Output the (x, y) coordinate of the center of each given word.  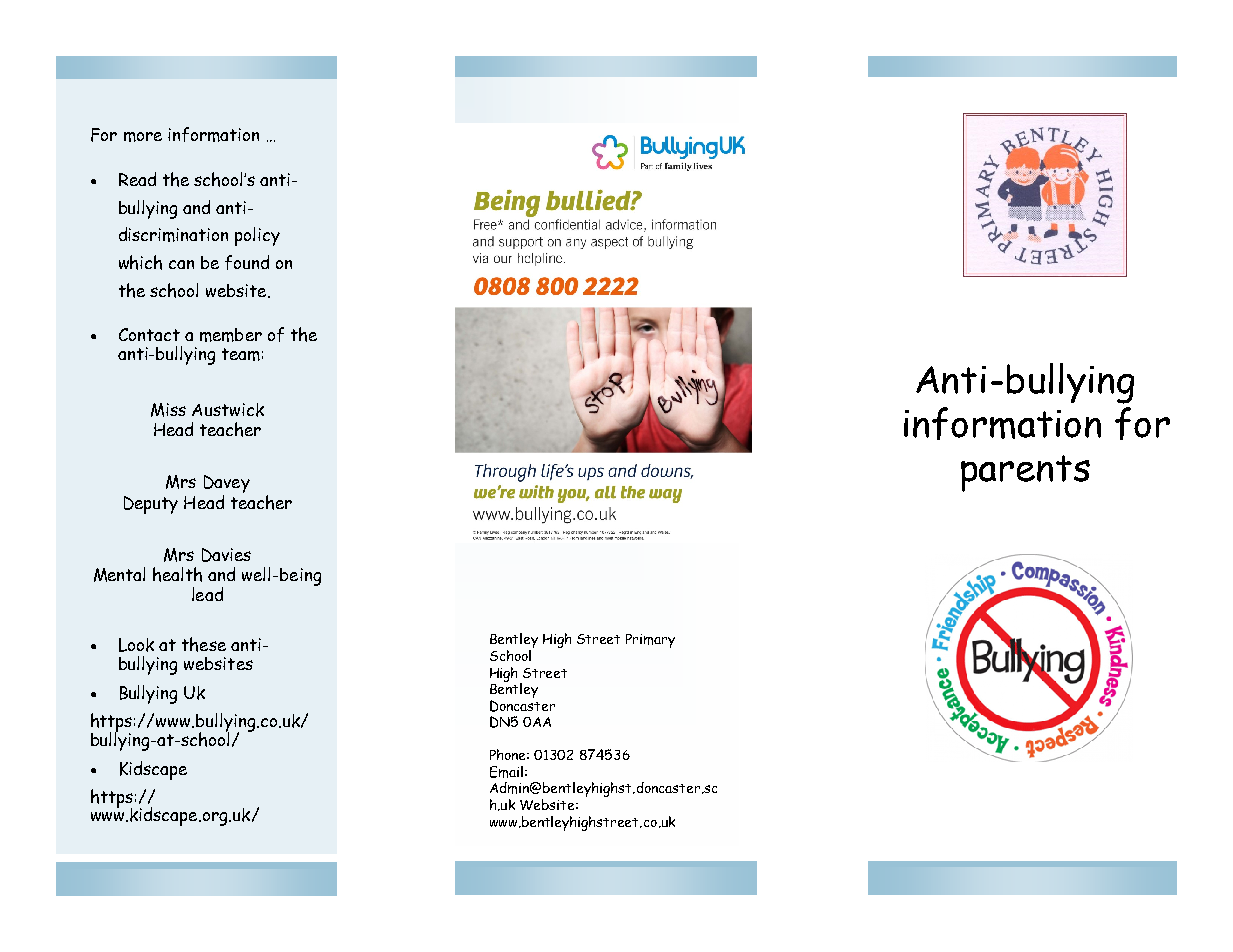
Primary (650, 641)
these (204, 644)
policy (257, 236)
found (247, 262)
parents (1025, 473)
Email (506, 772)
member (231, 335)
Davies (226, 555)
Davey (227, 485)
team (241, 354)
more (143, 137)
